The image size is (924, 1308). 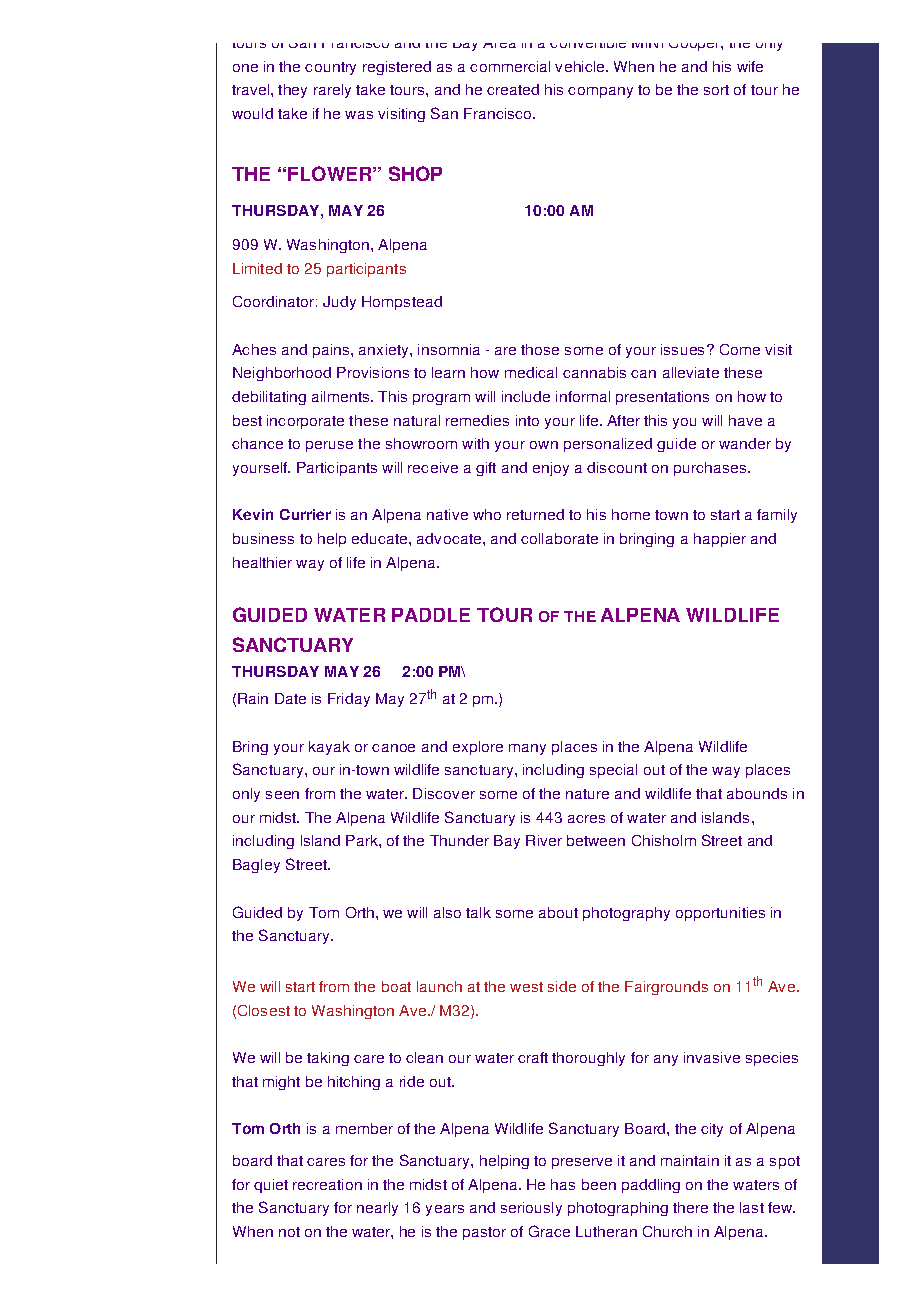 What do you see at coordinates (716, 90) in the screenshot?
I see `sort` at bounding box center [716, 90].
